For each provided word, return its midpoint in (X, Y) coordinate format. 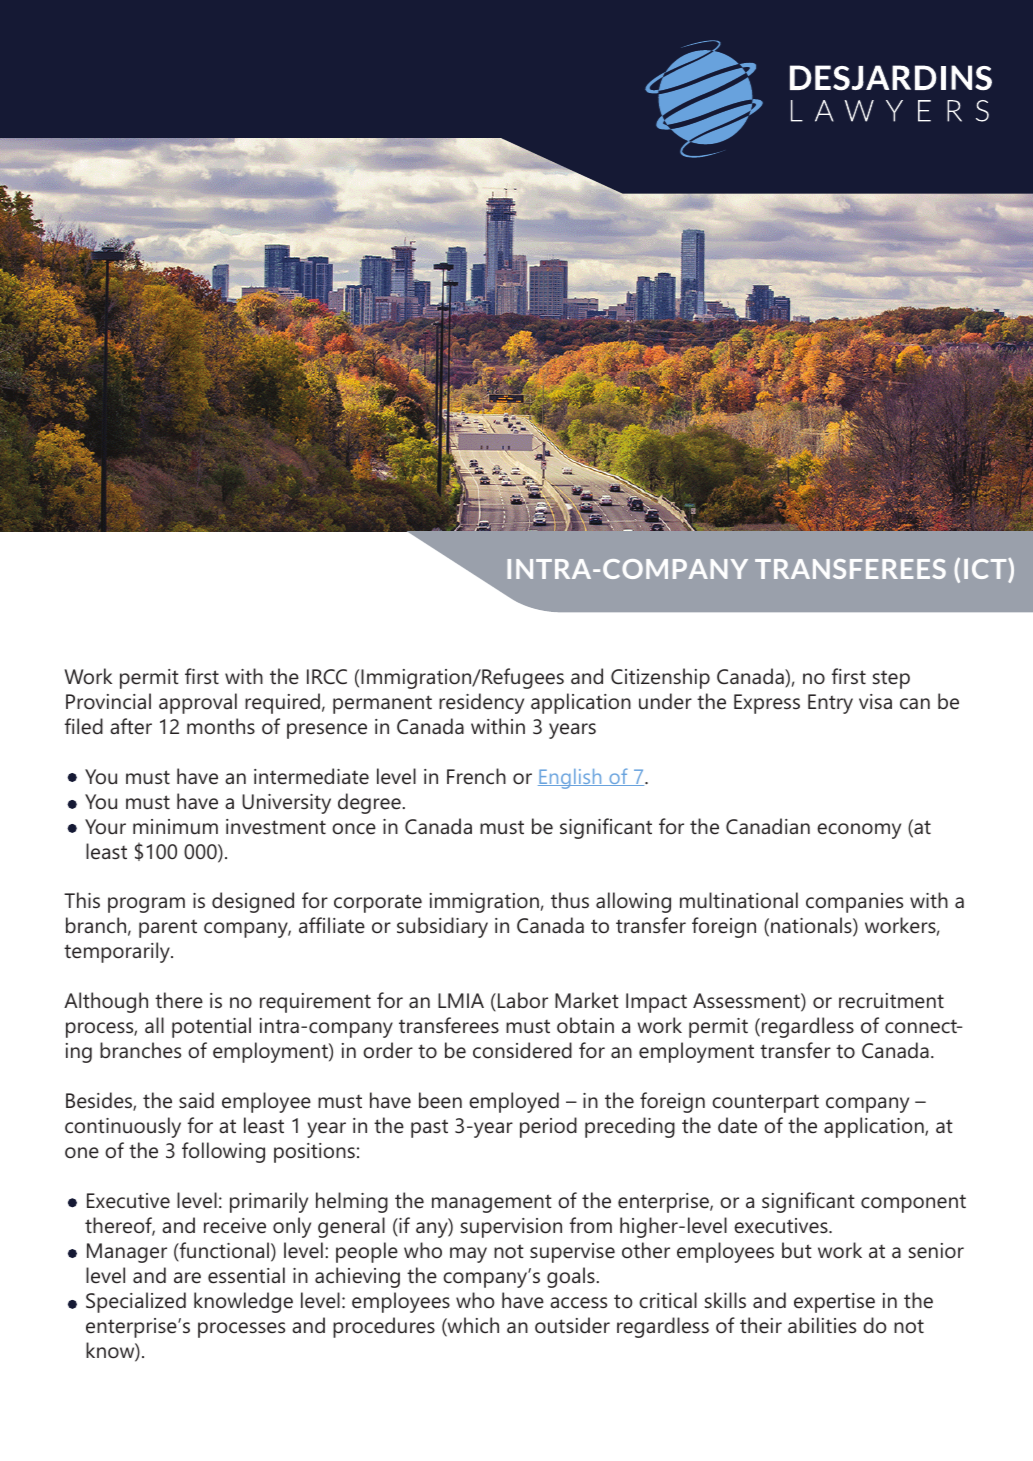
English (571, 779)
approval (198, 703)
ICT (986, 570)
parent (168, 929)
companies (854, 903)
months (221, 726)
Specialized (136, 1302)
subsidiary (442, 927)
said (196, 1100)
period (548, 1127)
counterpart (765, 1103)
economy (859, 831)
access (578, 1303)
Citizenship (660, 678)
